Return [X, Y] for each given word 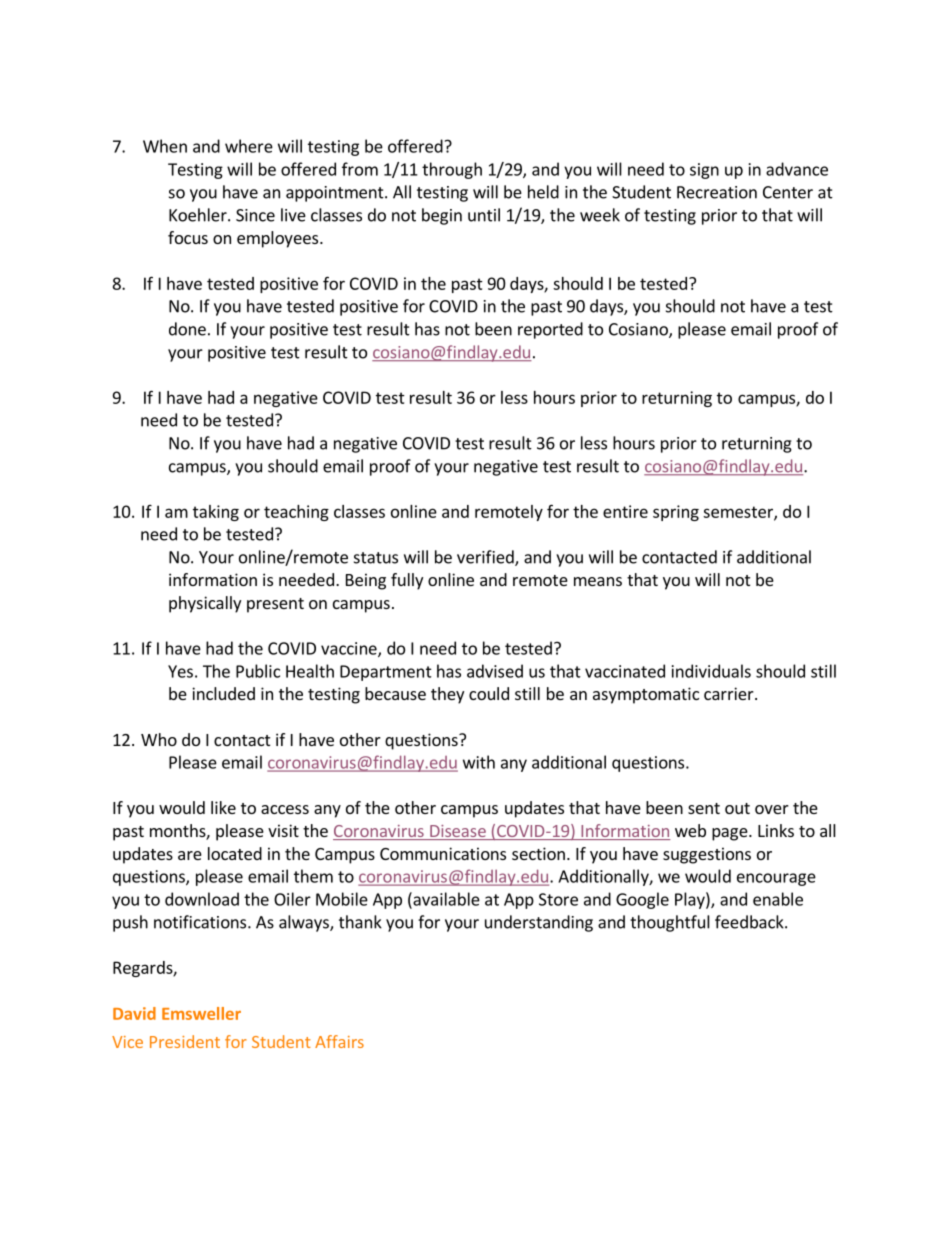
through [452, 170]
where [249, 146]
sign [704, 171]
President [185, 1041]
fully [407, 581]
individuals [711, 671]
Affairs [339, 1041]
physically [205, 604]
